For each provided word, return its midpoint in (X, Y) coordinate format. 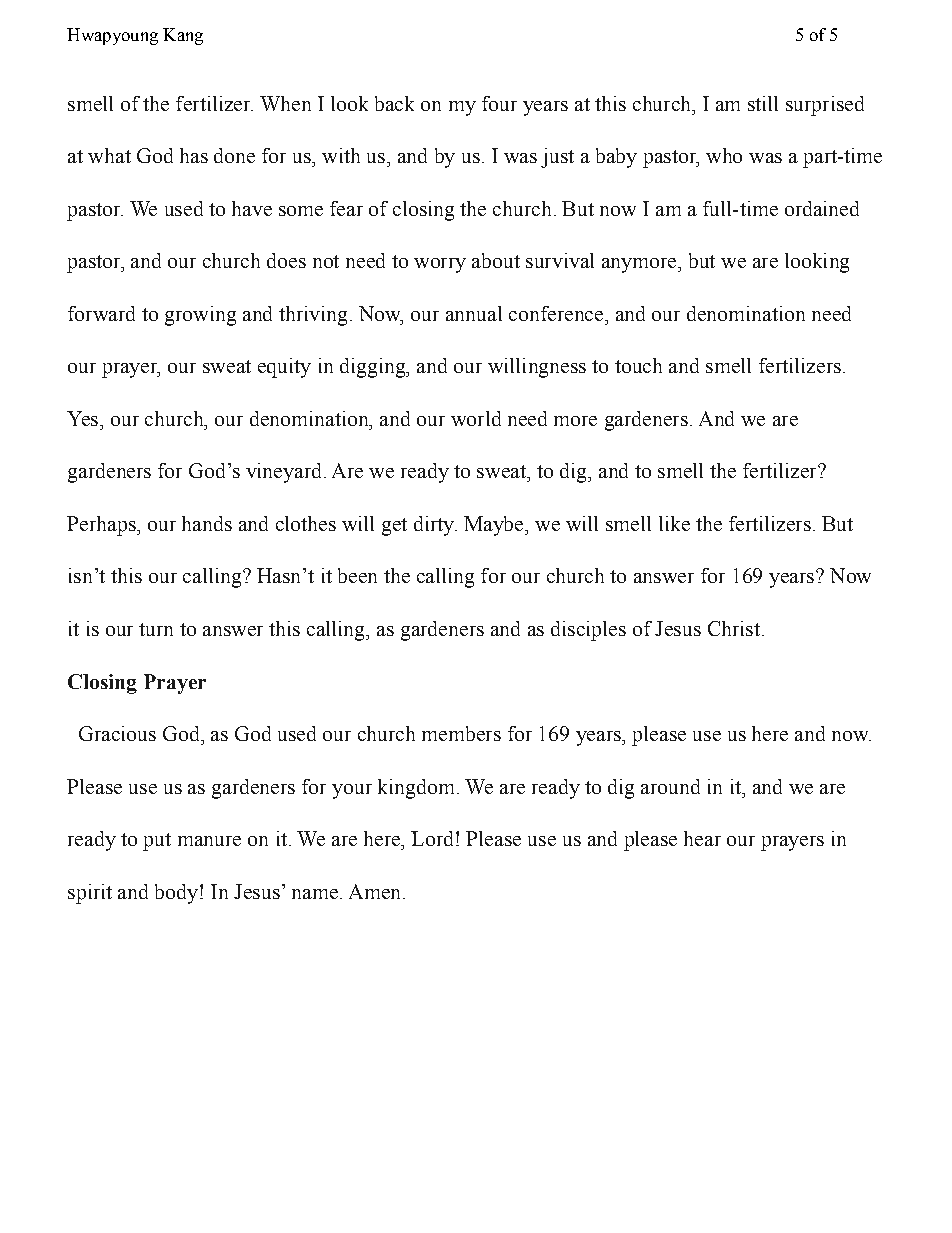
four (499, 103)
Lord (432, 838)
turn (156, 629)
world (476, 418)
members (461, 733)
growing (200, 316)
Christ (734, 628)
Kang (183, 36)
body (176, 894)
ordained (822, 208)
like (674, 523)
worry (440, 265)
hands (207, 523)
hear (702, 838)
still (763, 103)
